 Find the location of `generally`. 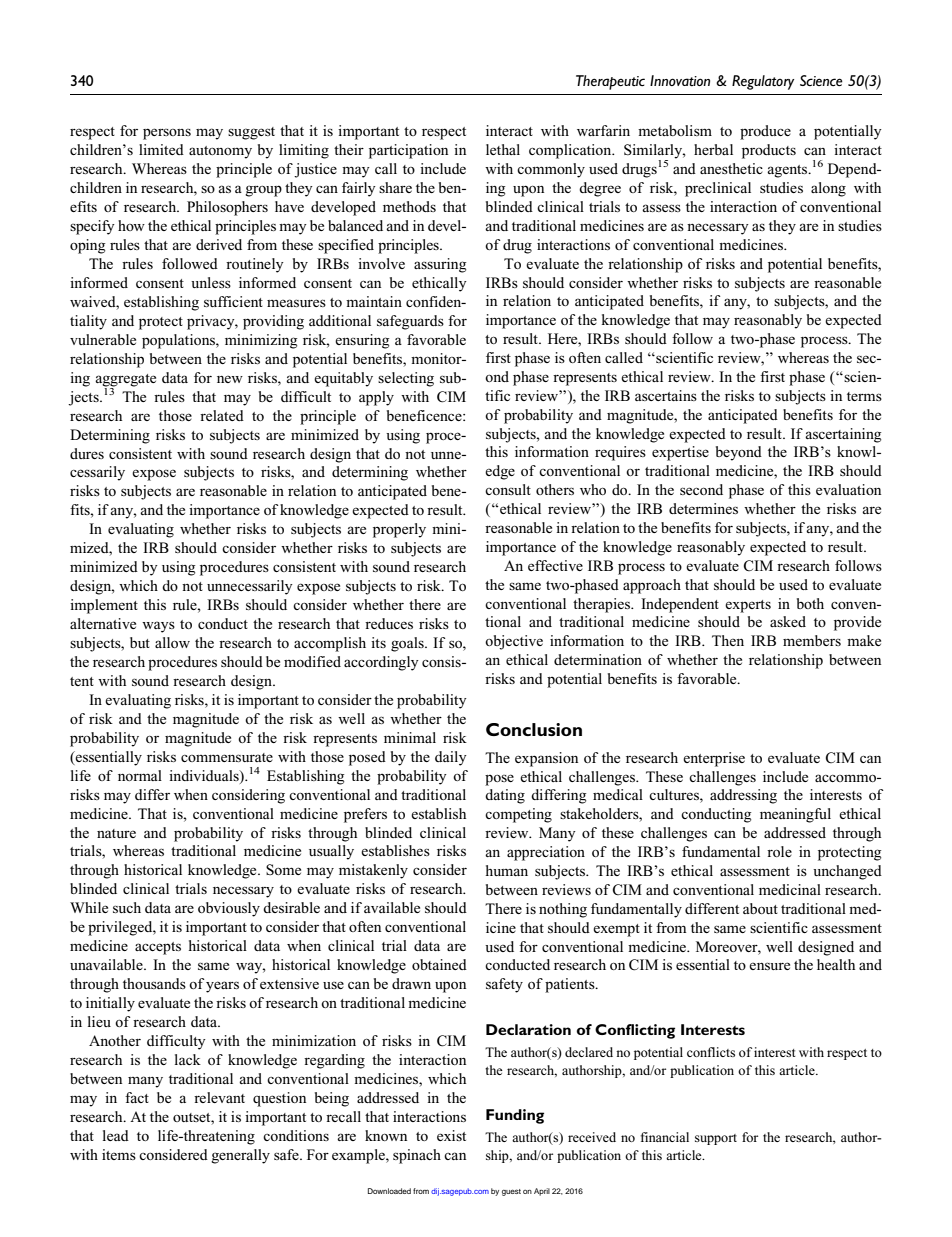

generally is located at coordinates (240, 1156).
